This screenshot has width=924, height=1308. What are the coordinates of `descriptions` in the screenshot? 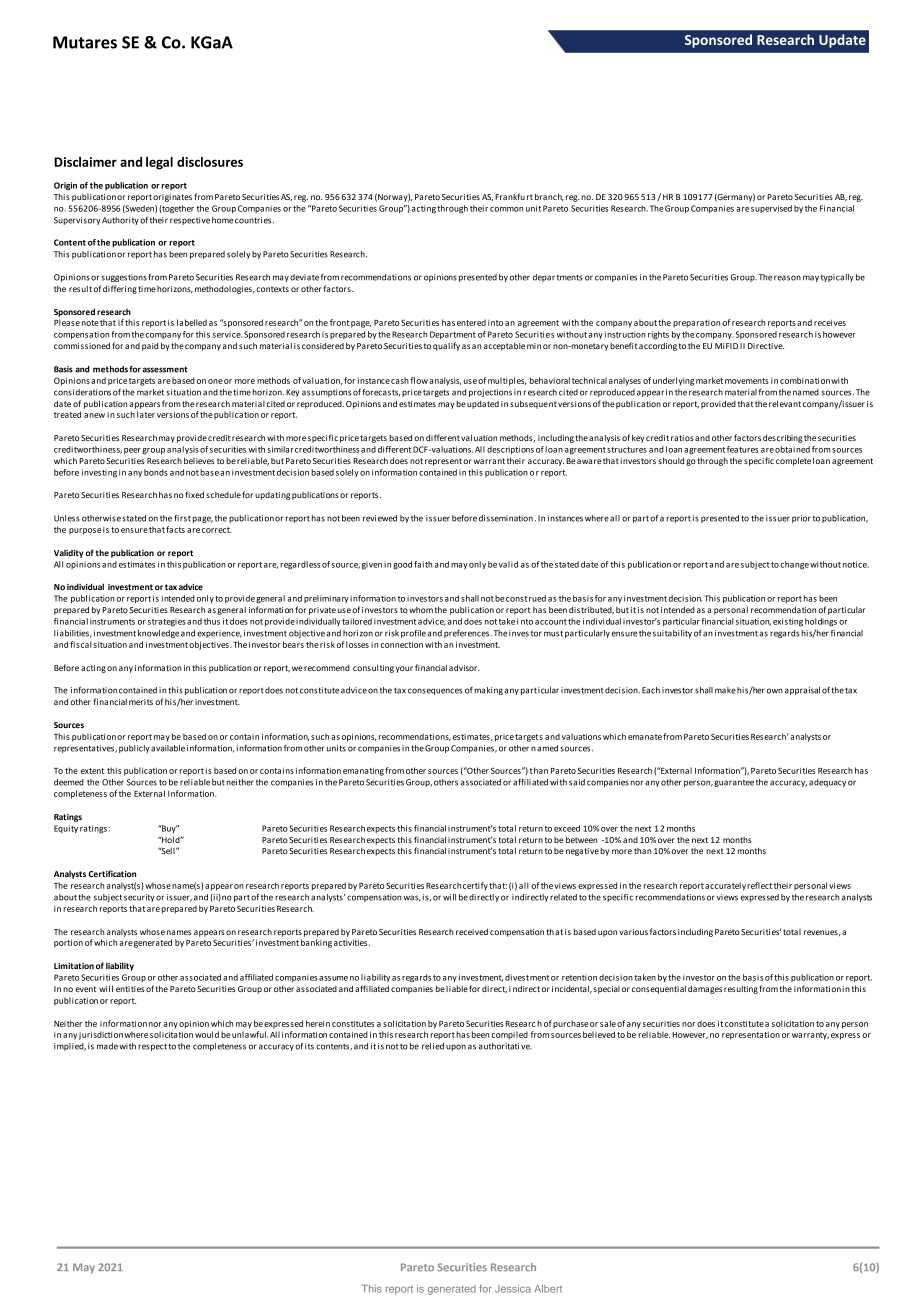 It's located at (510, 450).
